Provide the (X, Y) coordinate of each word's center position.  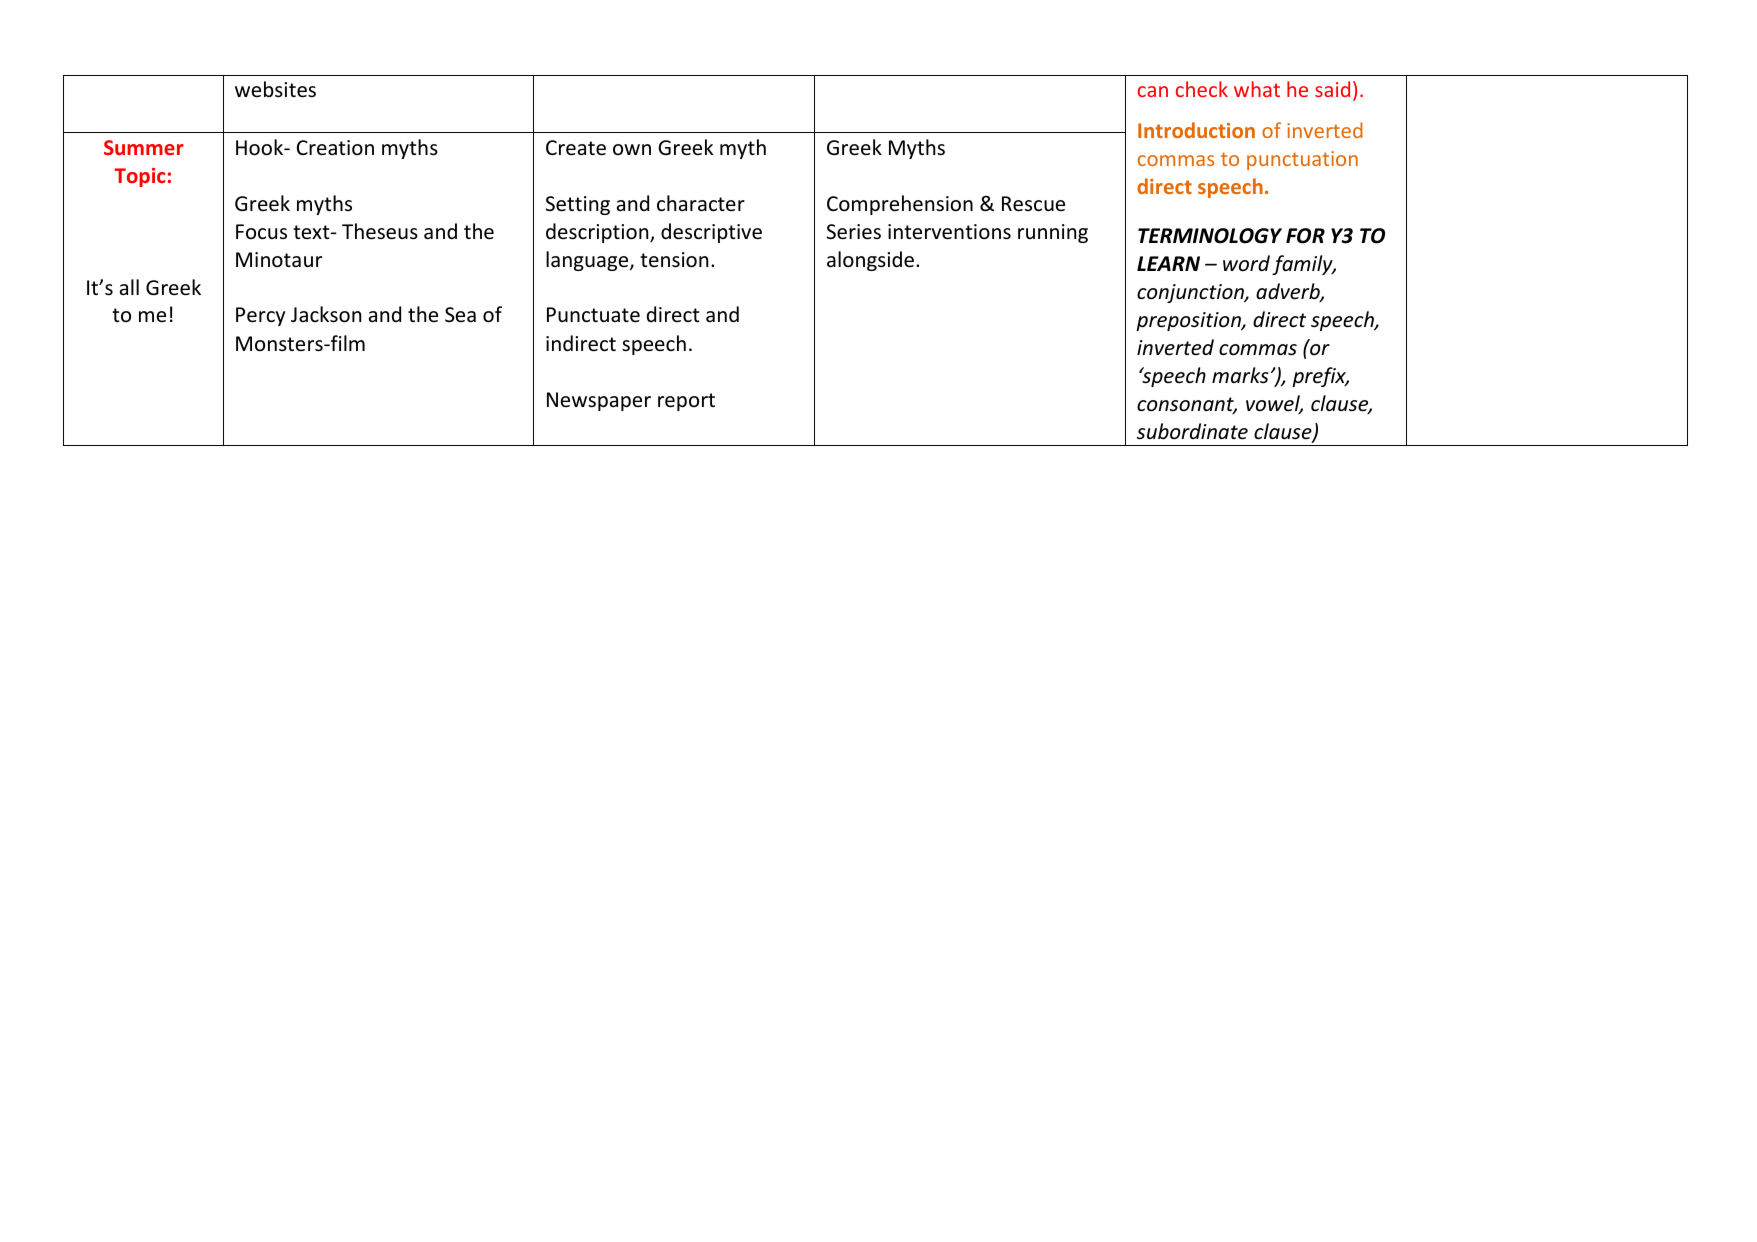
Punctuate (593, 315)
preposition (1189, 321)
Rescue (1033, 204)
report (686, 402)
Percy (260, 316)
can (1153, 91)
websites (275, 89)
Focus (261, 232)
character (701, 203)
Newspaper (599, 401)
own (632, 149)
